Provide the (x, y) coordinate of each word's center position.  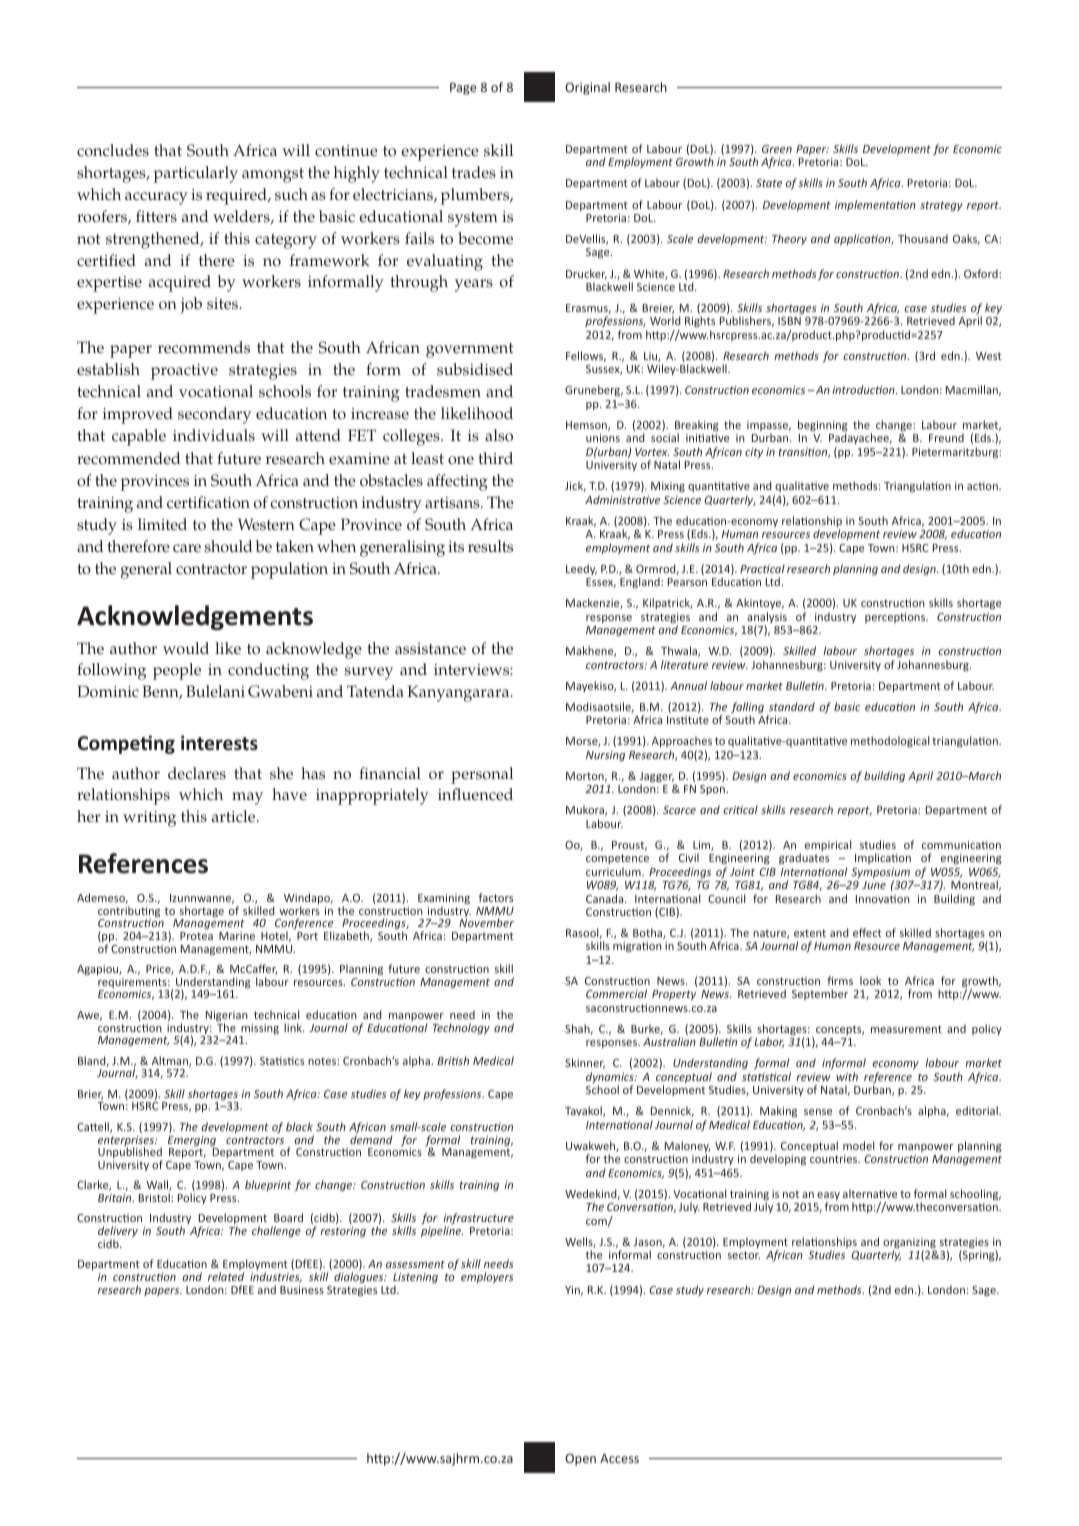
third (495, 458)
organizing (909, 1244)
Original (587, 88)
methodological (890, 741)
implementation (875, 205)
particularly (196, 174)
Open (580, 1459)
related (226, 1276)
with (847, 1076)
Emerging (193, 1142)
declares (197, 773)
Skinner (585, 1063)
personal (482, 775)
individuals (214, 435)
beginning (823, 427)
